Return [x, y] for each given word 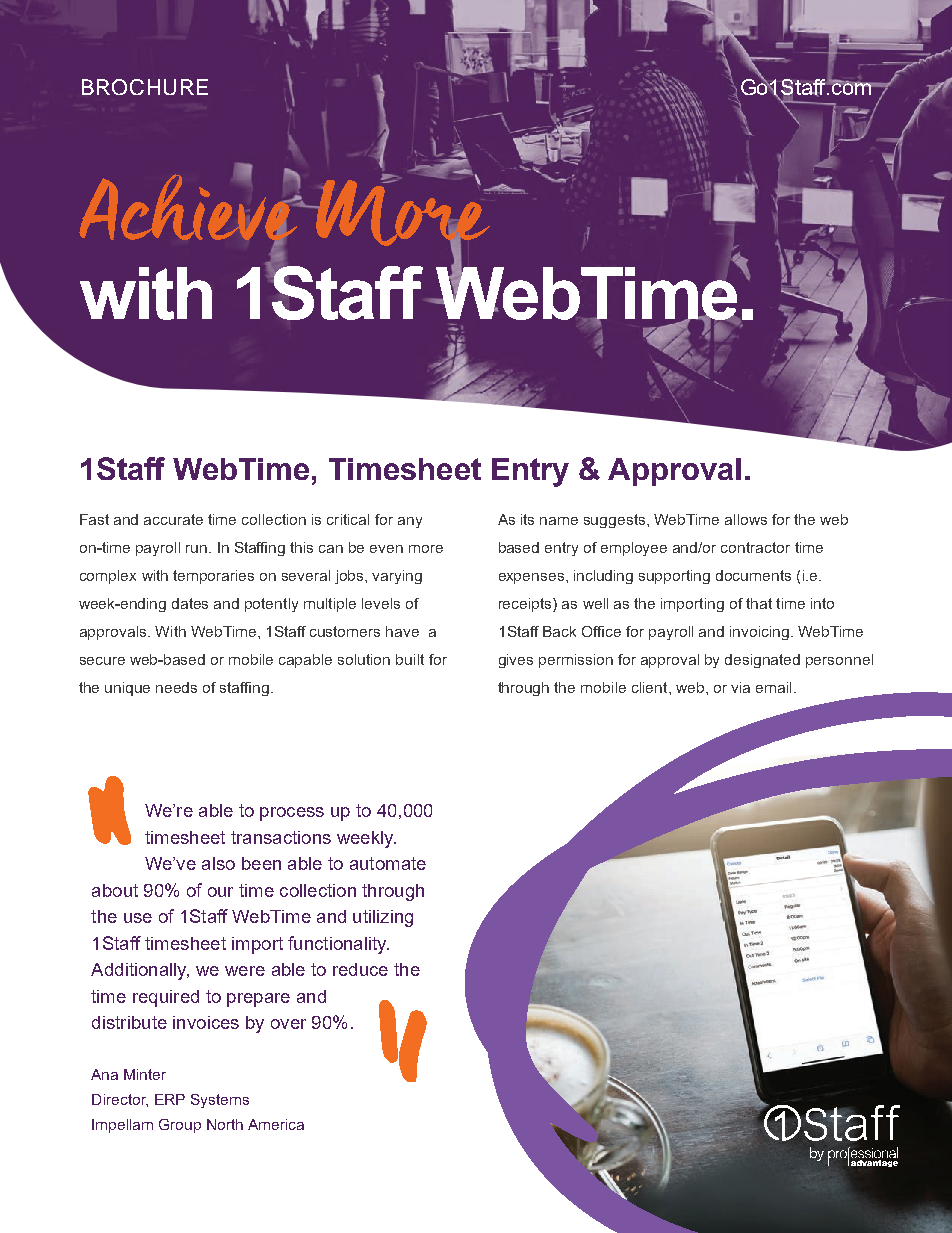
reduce [360, 969]
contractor [755, 547]
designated [762, 661]
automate [388, 863]
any [410, 522]
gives [516, 661]
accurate [173, 519]
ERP [170, 1099]
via [740, 687]
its [527, 519]
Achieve [190, 207]
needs [176, 687]
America [276, 1124]
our [220, 892]
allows [746, 519]
